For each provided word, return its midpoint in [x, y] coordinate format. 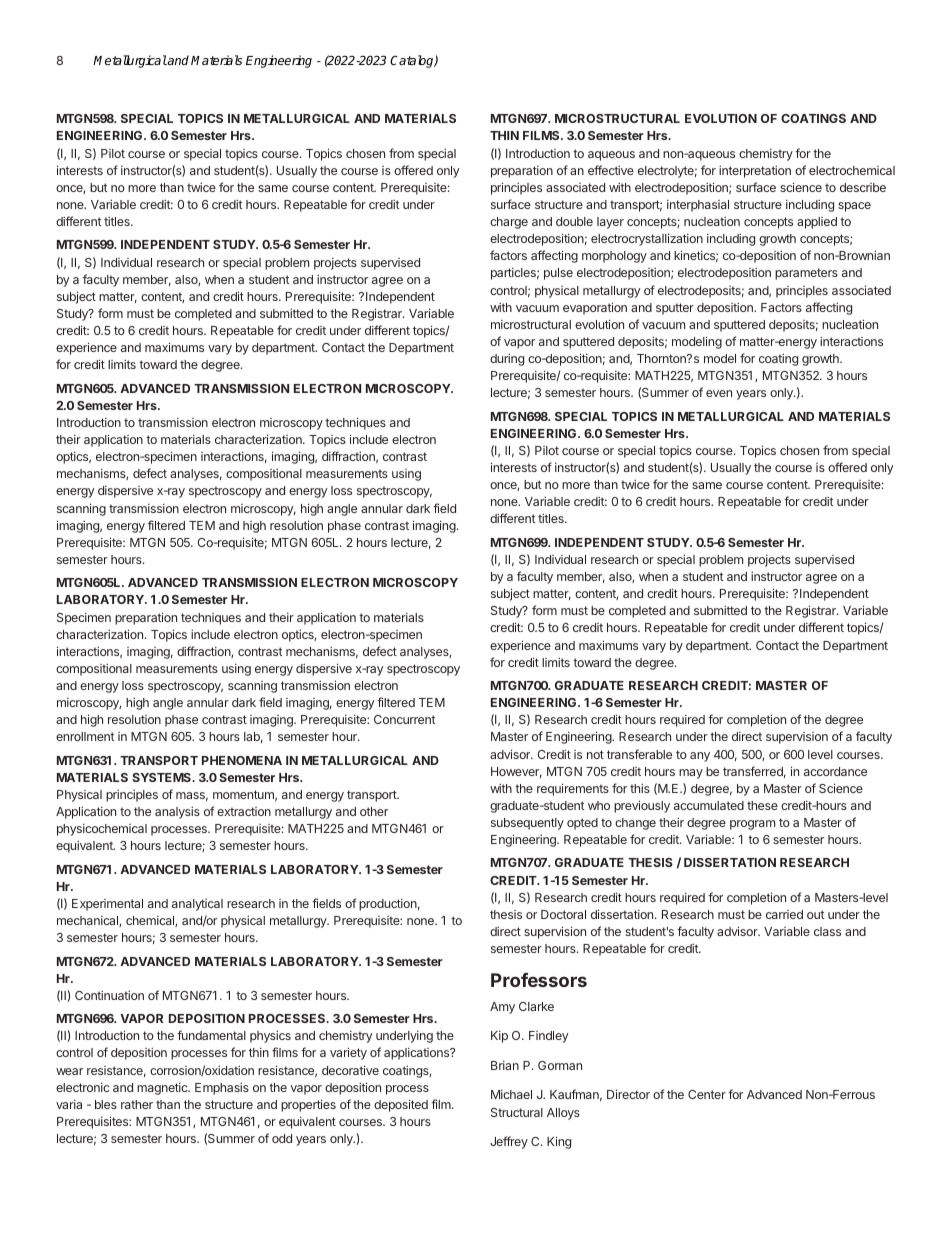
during [507, 359]
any [700, 757]
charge [509, 223]
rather [137, 1104]
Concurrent [404, 719]
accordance [835, 771]
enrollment [85, 736]
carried [784, 914]
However [516, 772]
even [719, 393]
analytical [197, 905]
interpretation [755, 171]
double [574, 221]
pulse [558, 274]
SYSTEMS [163, 777]
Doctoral [563, 914]
